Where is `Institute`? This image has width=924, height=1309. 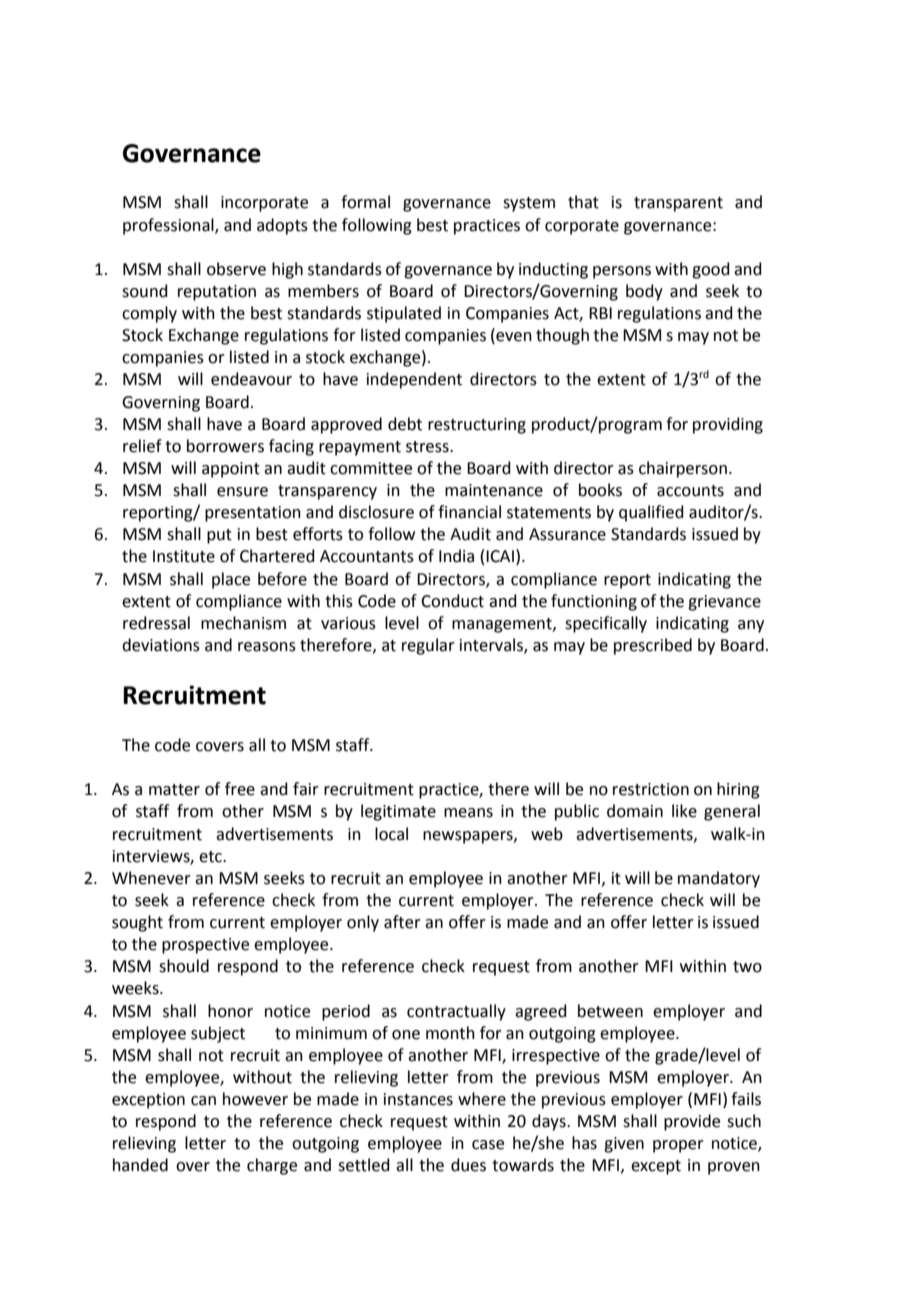
Institute is located at coordinates (184, 556).
